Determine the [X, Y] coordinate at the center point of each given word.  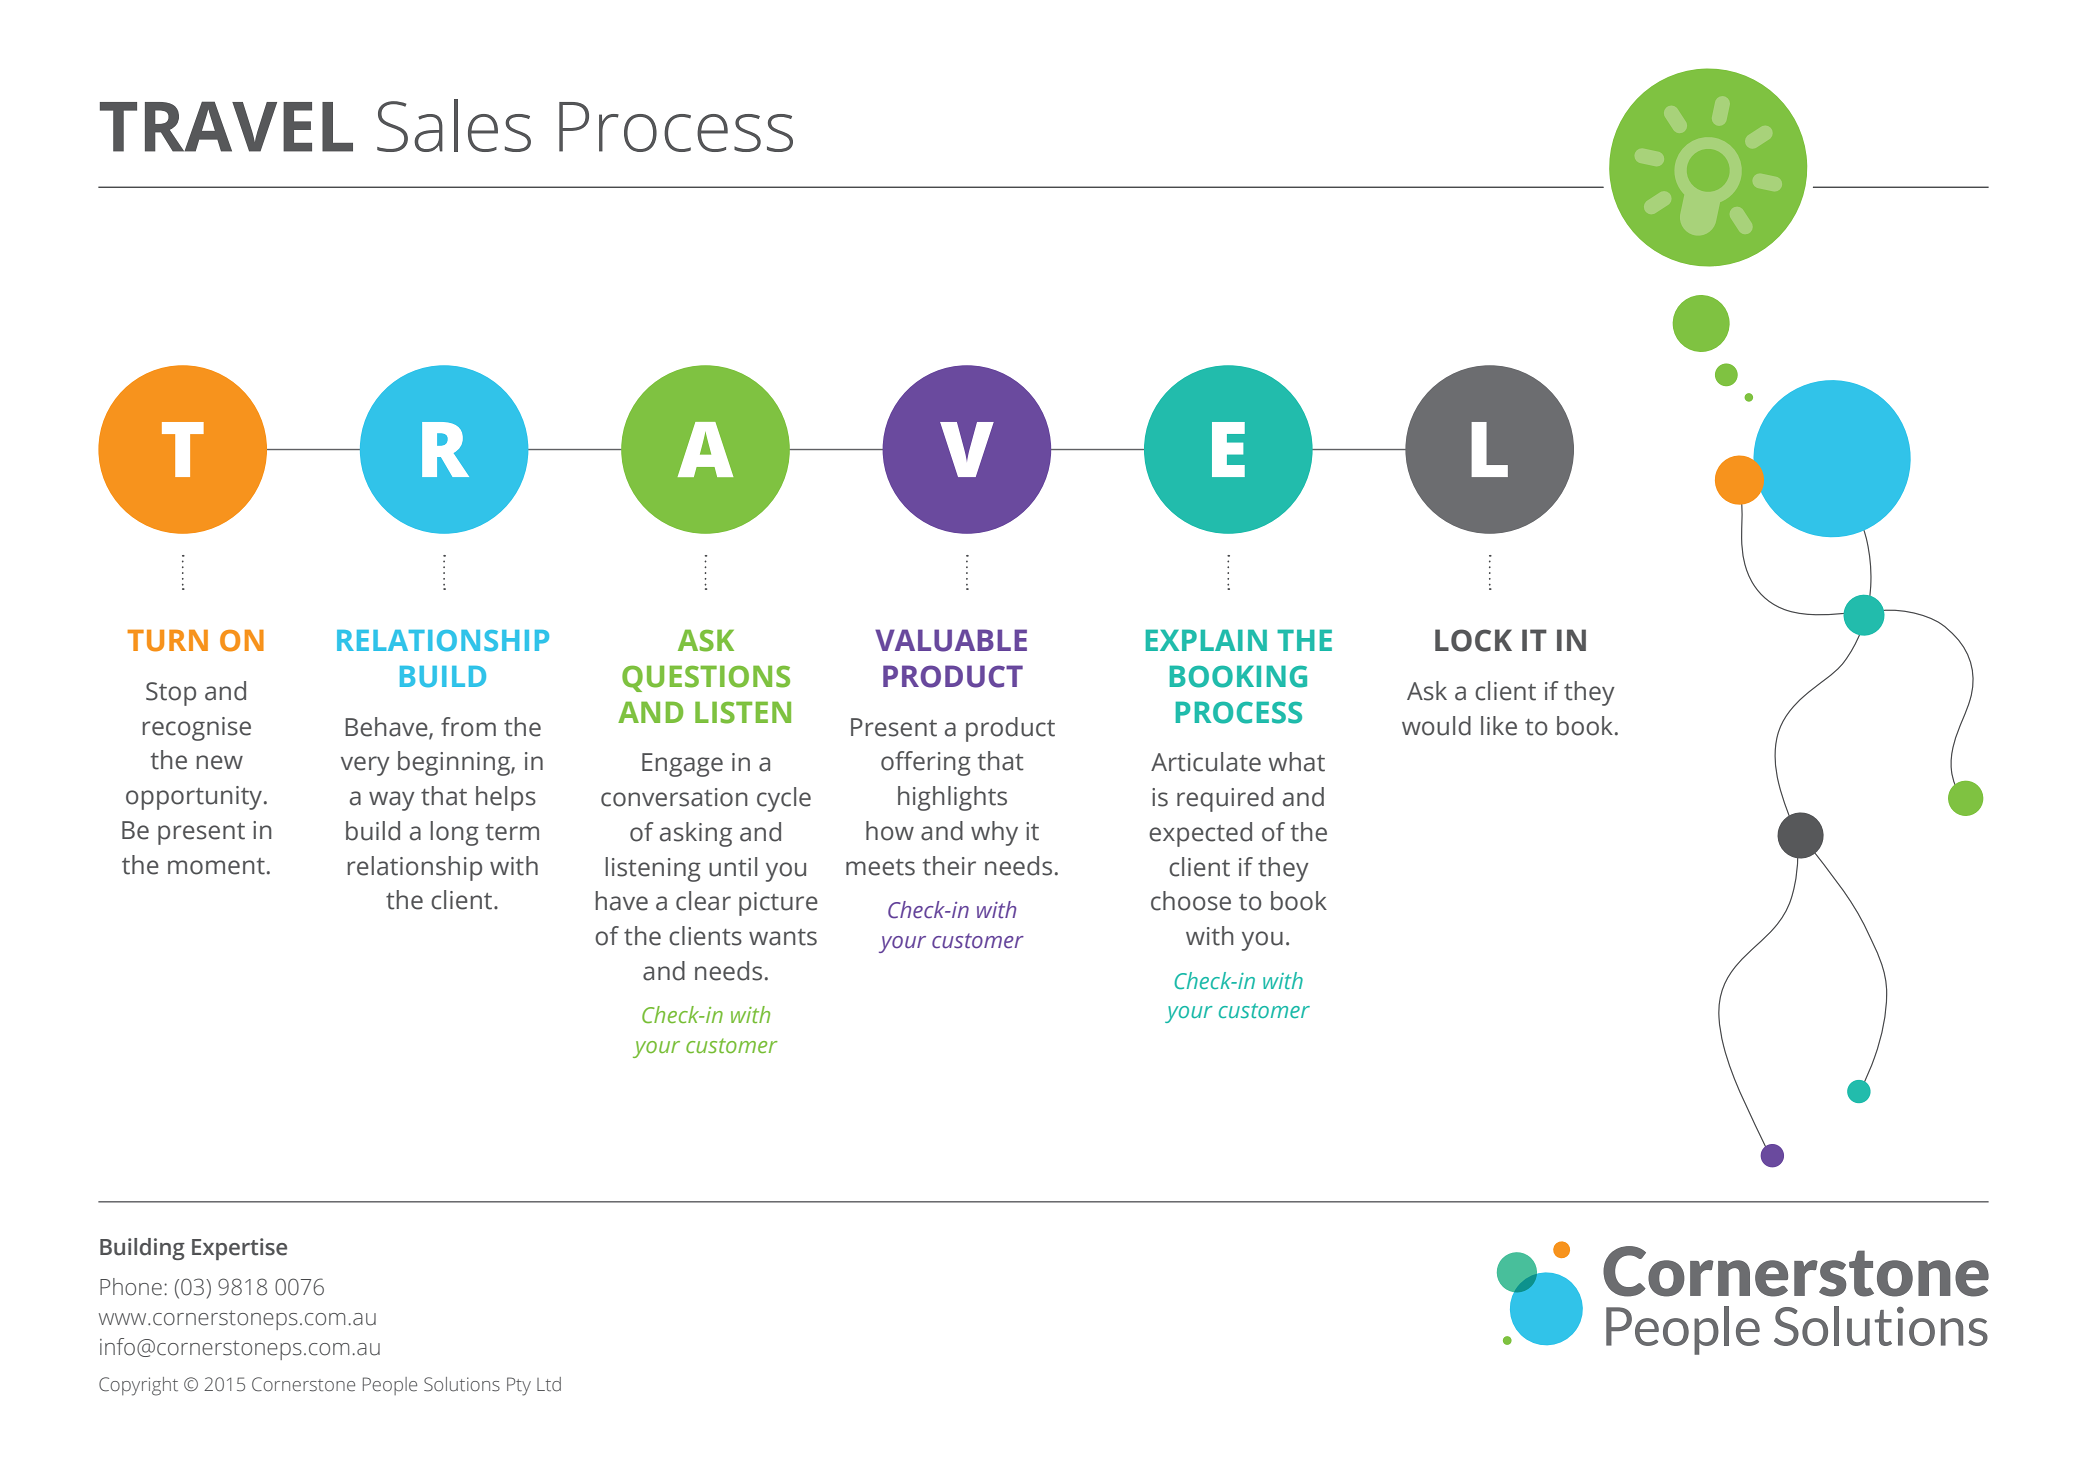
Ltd [549, 1384]
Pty [519, 1386]
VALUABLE [951, 640]
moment [216, 866]
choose [1191, 901]
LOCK [1473, 640]
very [365, 766]
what [1296, 762]
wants [783, 937]
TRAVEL [226, 126]
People [390, 1386]
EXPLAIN [1206, 640]
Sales [454, 125]
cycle [784, 799]
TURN [167, 641]
